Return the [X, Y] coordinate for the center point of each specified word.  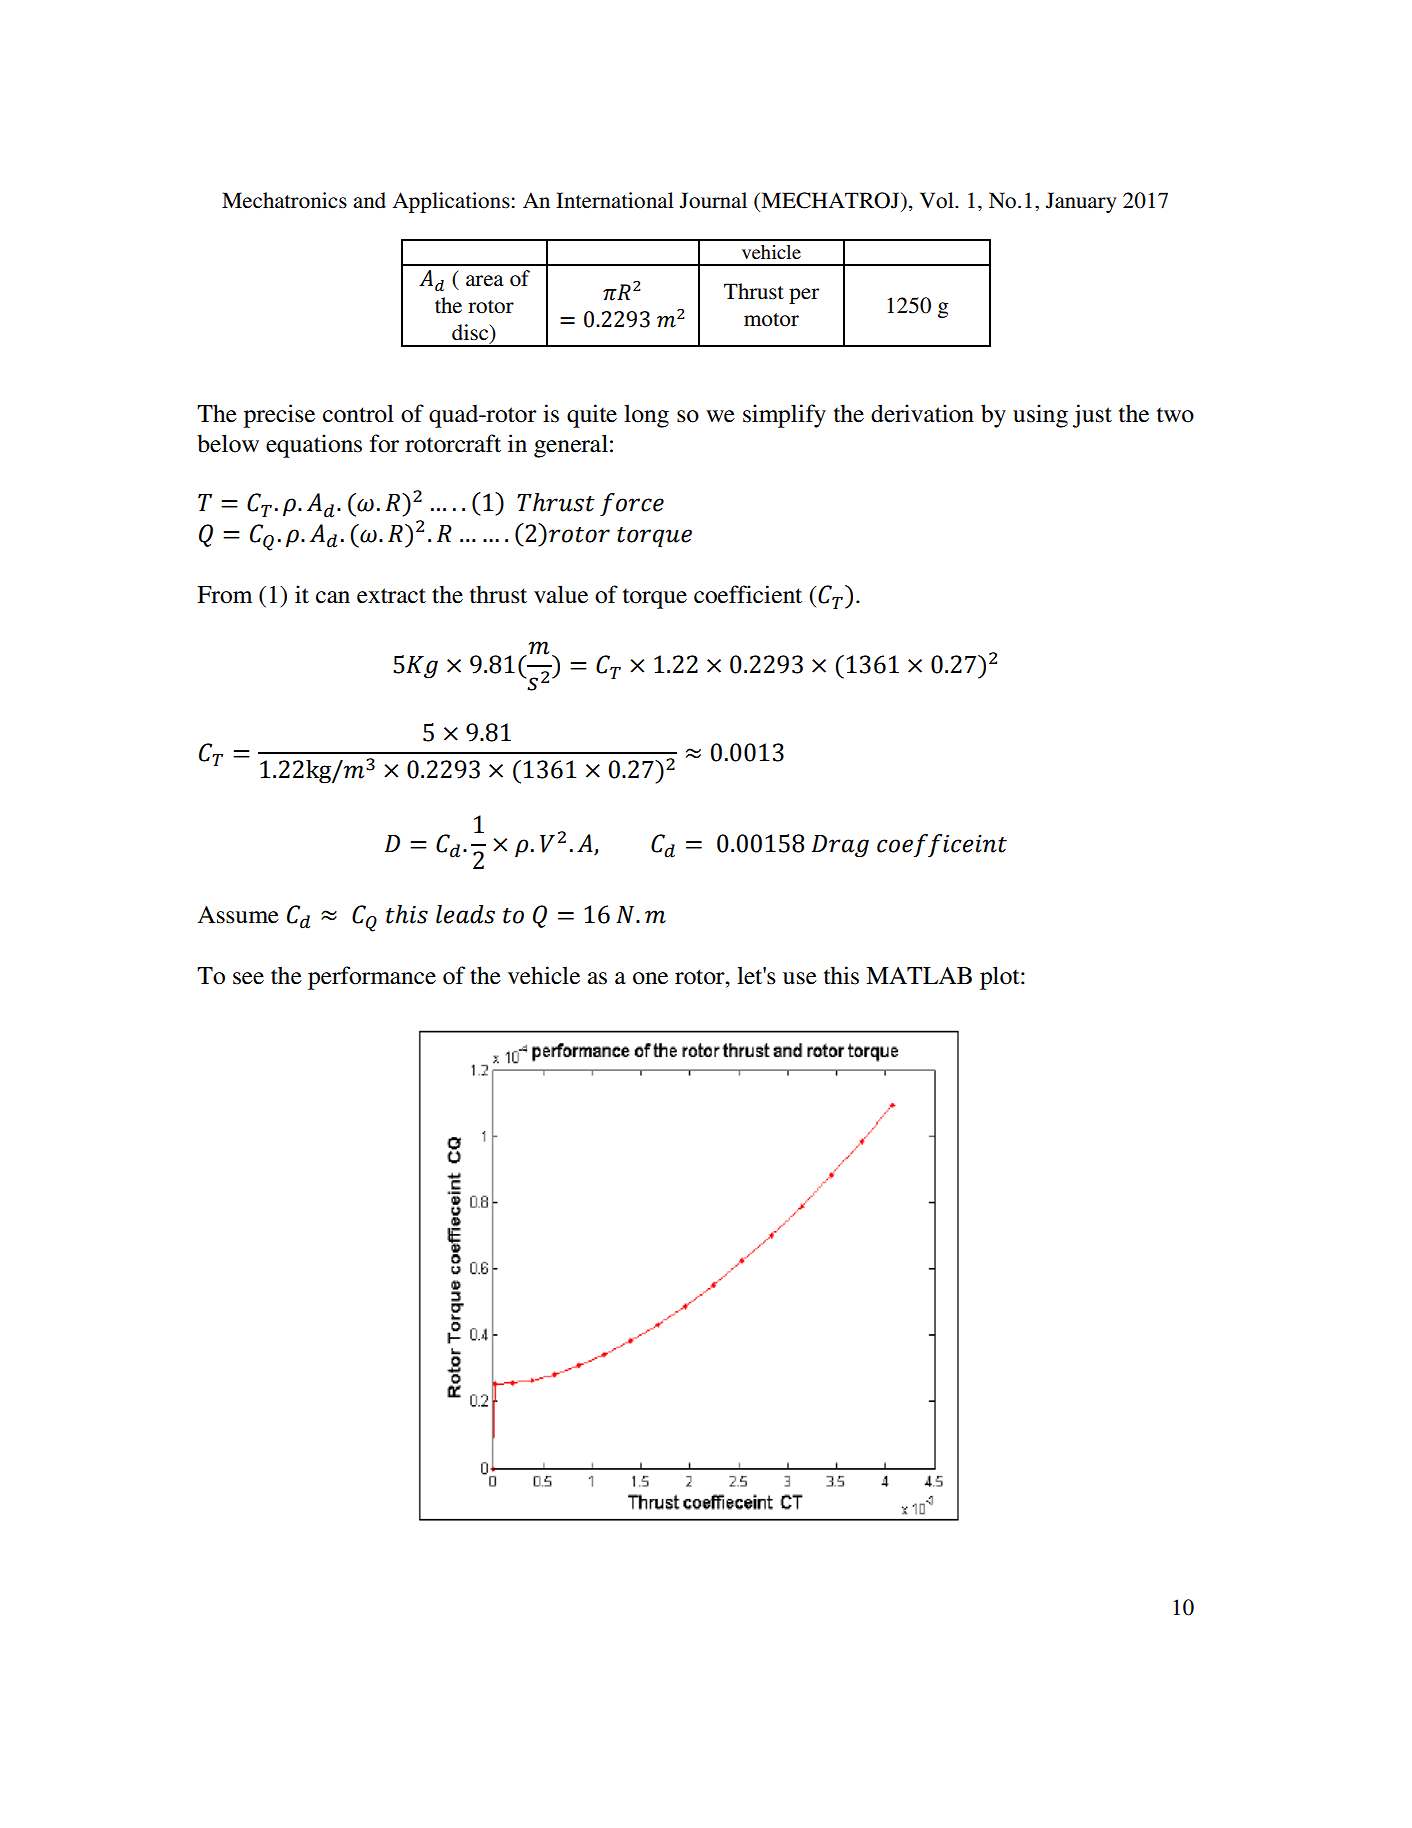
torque [655, 599]
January [1081, 202]
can [333, 597]
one [650, 978]
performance [372, 978]
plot [1001, 978]
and [369, 200]
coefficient [748, 594]
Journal [713, 200]
